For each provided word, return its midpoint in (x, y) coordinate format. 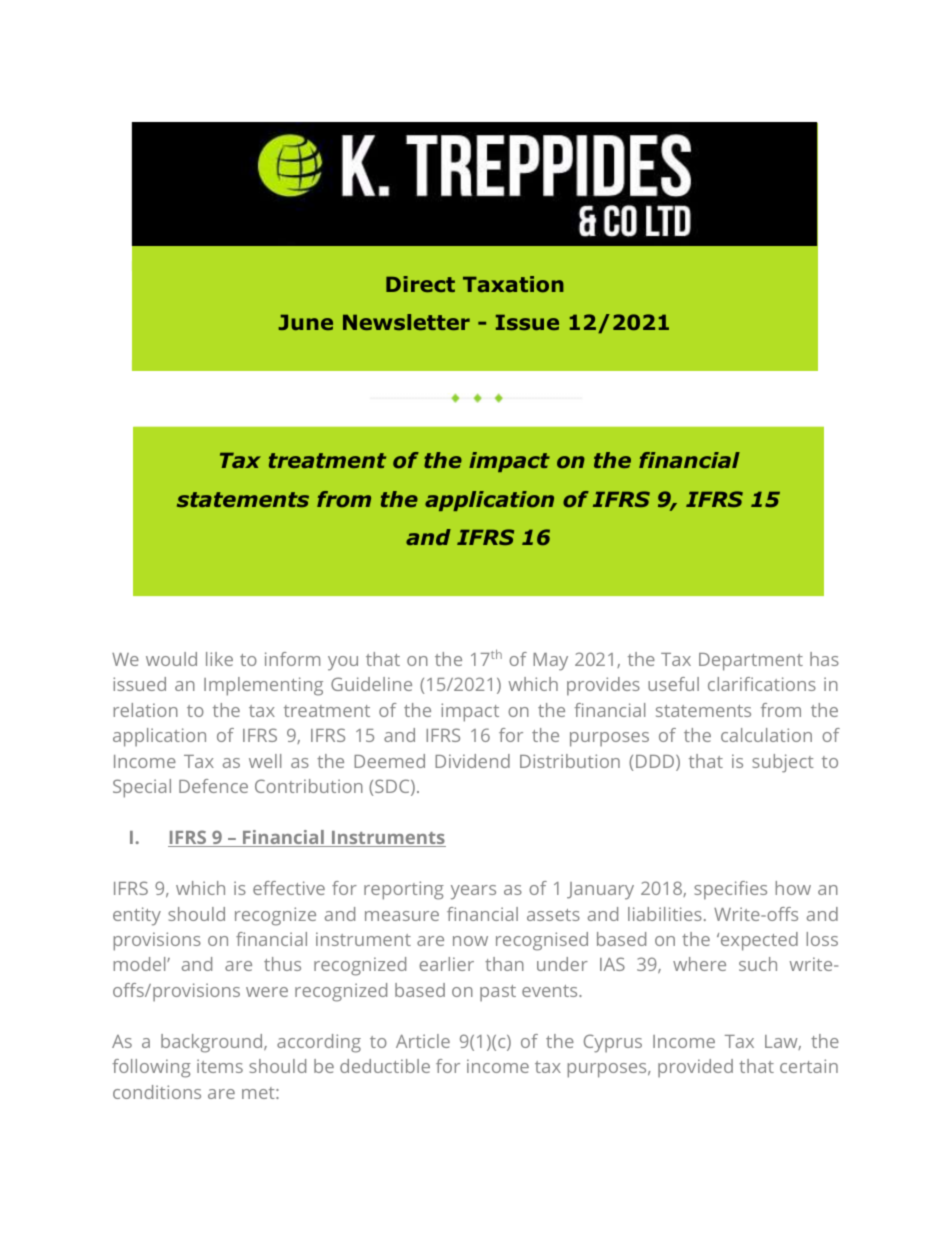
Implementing (263, 686)
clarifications (762, 684)
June (306, 322)
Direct (420, 284)
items (220, 1066)
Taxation (513, 284)
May (550, 662)
